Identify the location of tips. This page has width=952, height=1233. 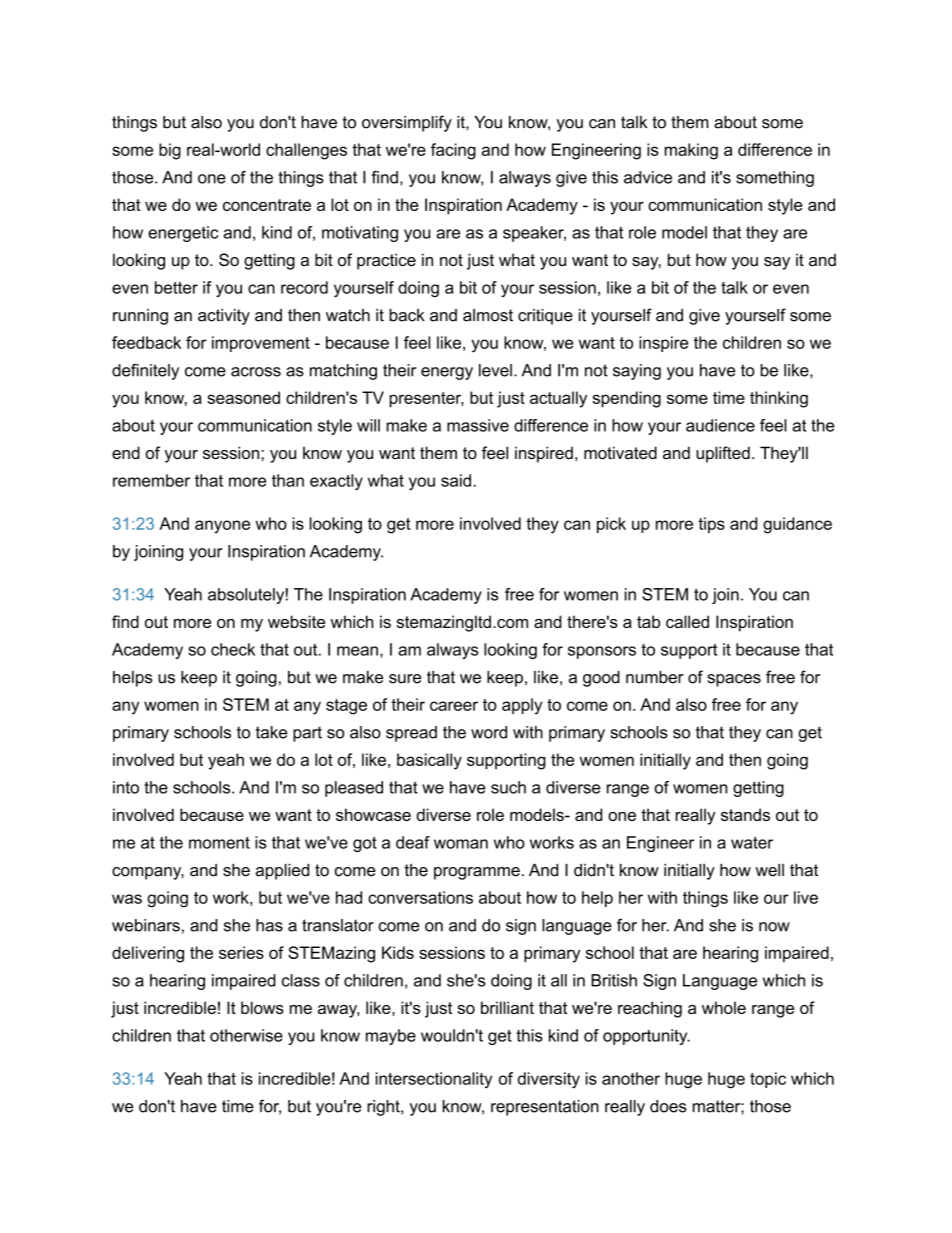
(711, 525).
